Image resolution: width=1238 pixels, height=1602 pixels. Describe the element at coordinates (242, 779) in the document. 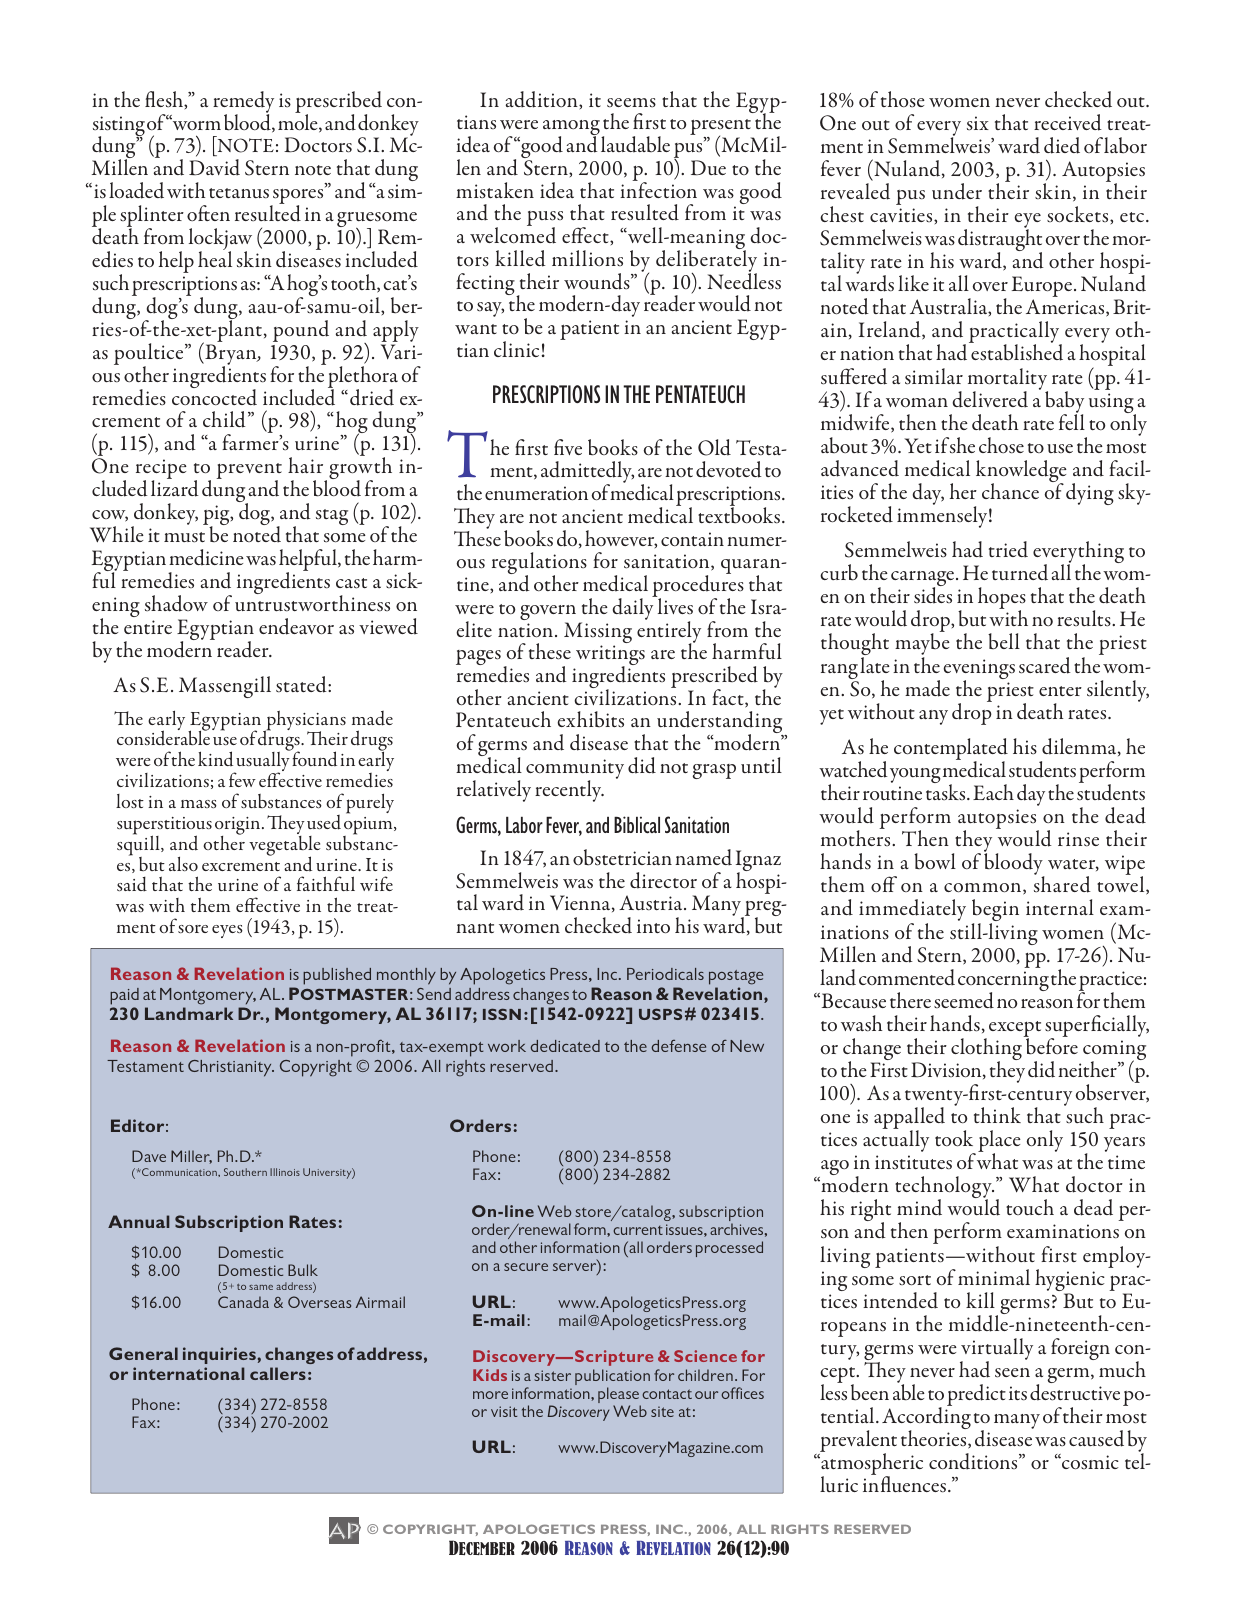

I see `few` at that location.
